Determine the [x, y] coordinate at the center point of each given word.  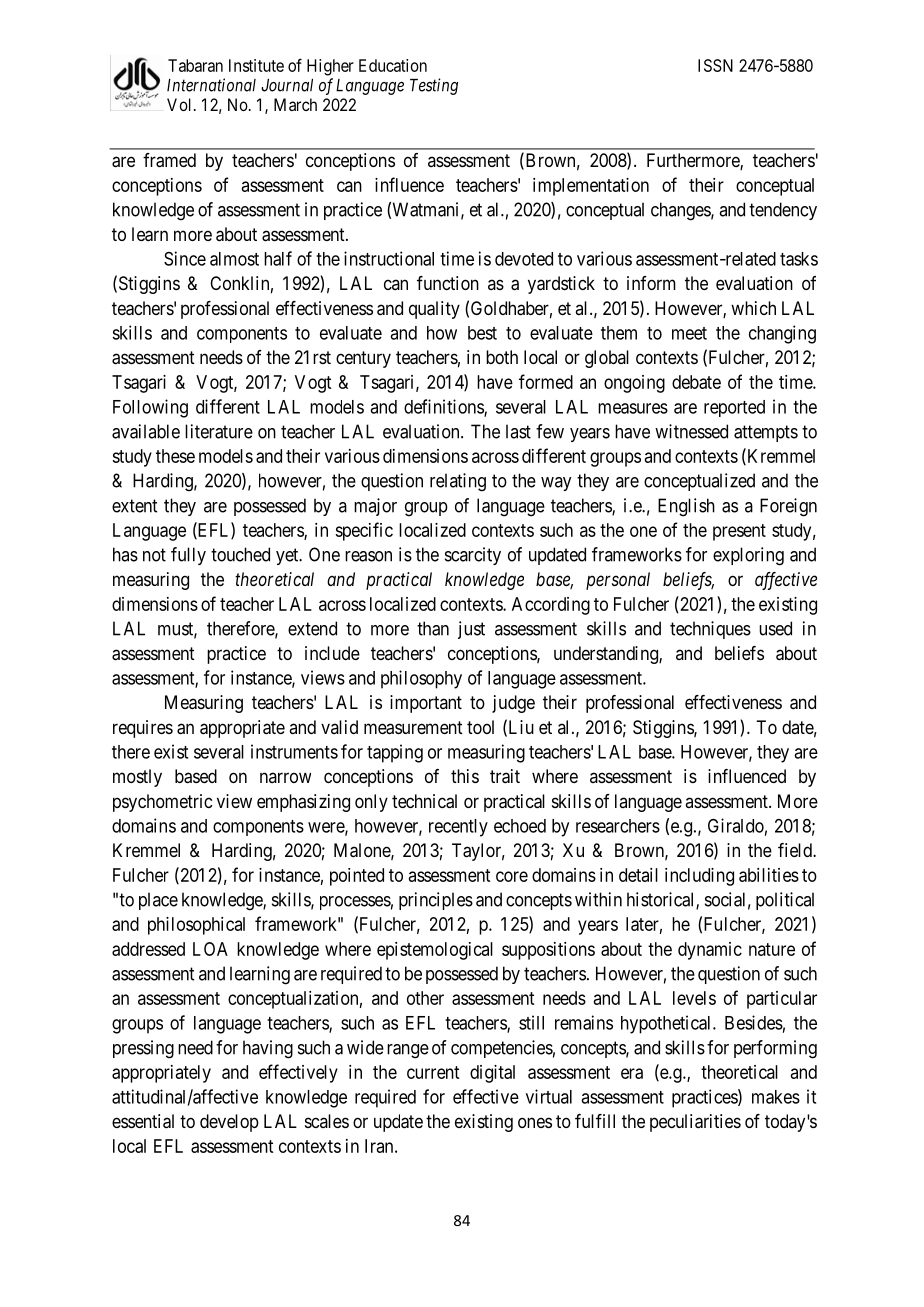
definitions [444, 407]
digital [492, 1074]
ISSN [715, 65]
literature [219, 431]
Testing [434, 86]
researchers [618, 826]
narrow [285, 777]
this [465, 776]
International [211, 85]
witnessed [691, 431]
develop [229, 1123]
